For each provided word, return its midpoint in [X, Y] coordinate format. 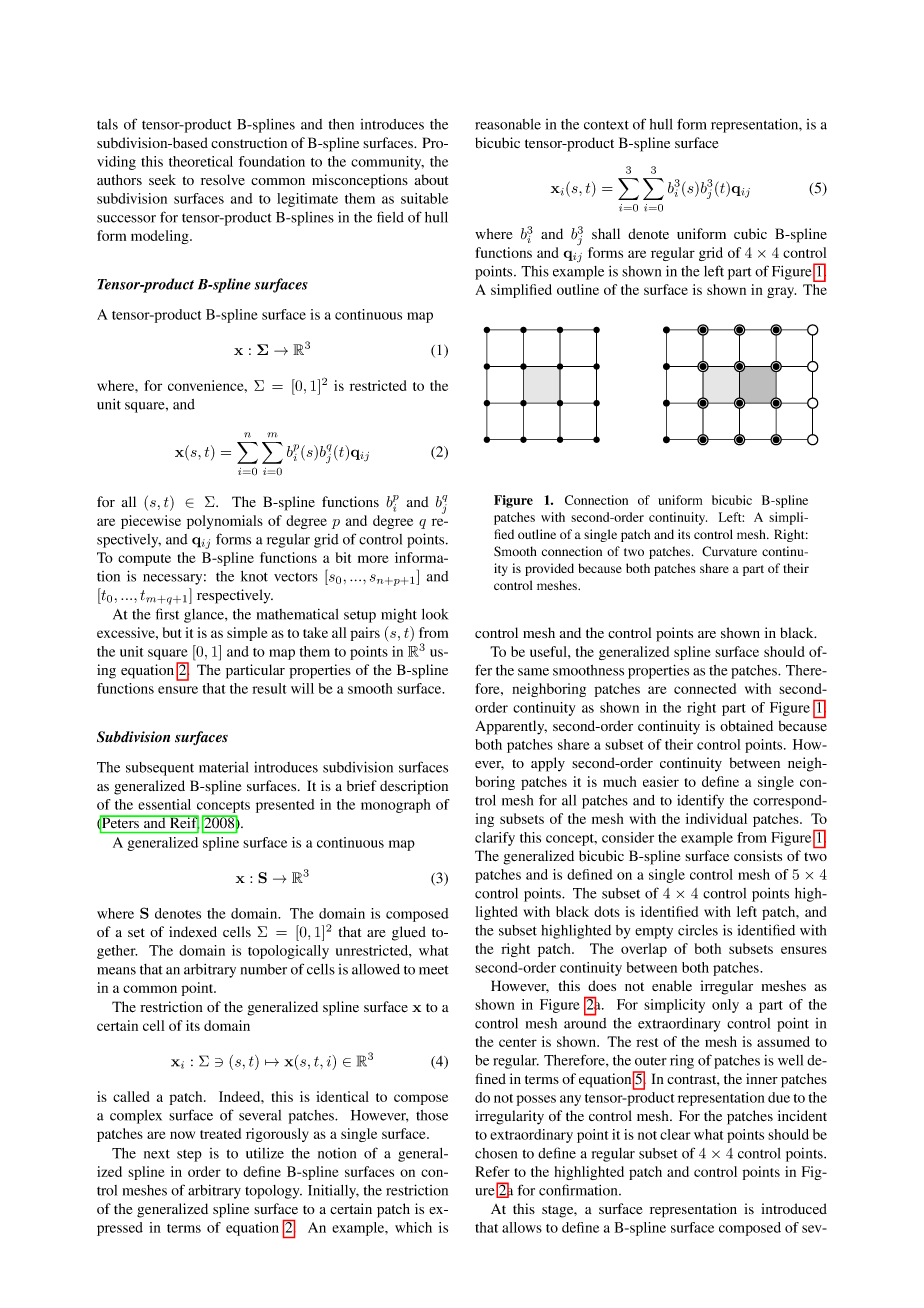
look [435, 614]
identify [700, 801]
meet [434, 970]
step [189, 1156]
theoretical [201, 161]
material [224, 767]
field [390, 217]
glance [205, 616]
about [431, 179]
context [606, 125]
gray [781, 292]
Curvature [729, 551]
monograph [396, 806]
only [725, 1006]
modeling [161, 237]
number [264, 969]
